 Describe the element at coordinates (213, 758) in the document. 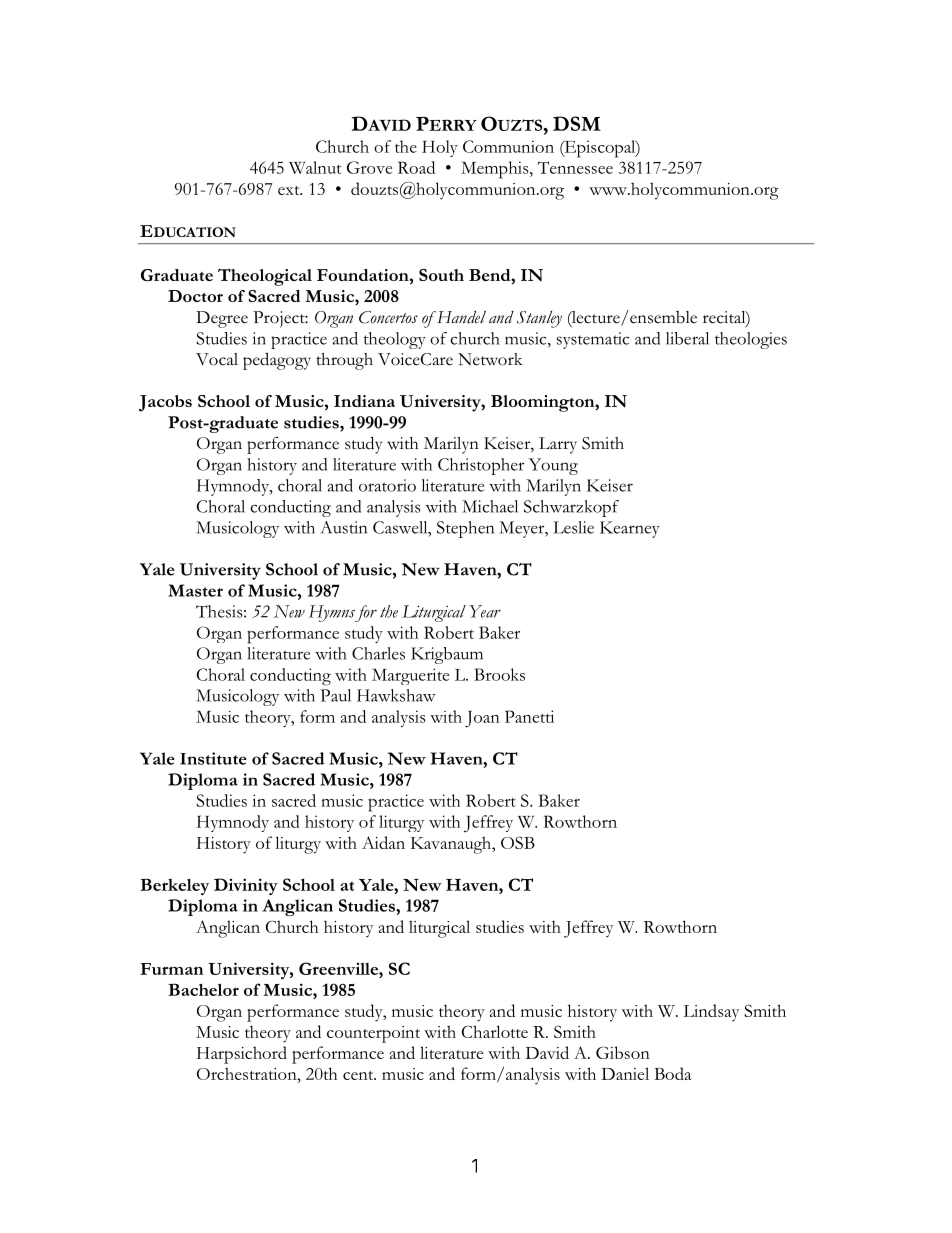

I see `Institute` at that location.
